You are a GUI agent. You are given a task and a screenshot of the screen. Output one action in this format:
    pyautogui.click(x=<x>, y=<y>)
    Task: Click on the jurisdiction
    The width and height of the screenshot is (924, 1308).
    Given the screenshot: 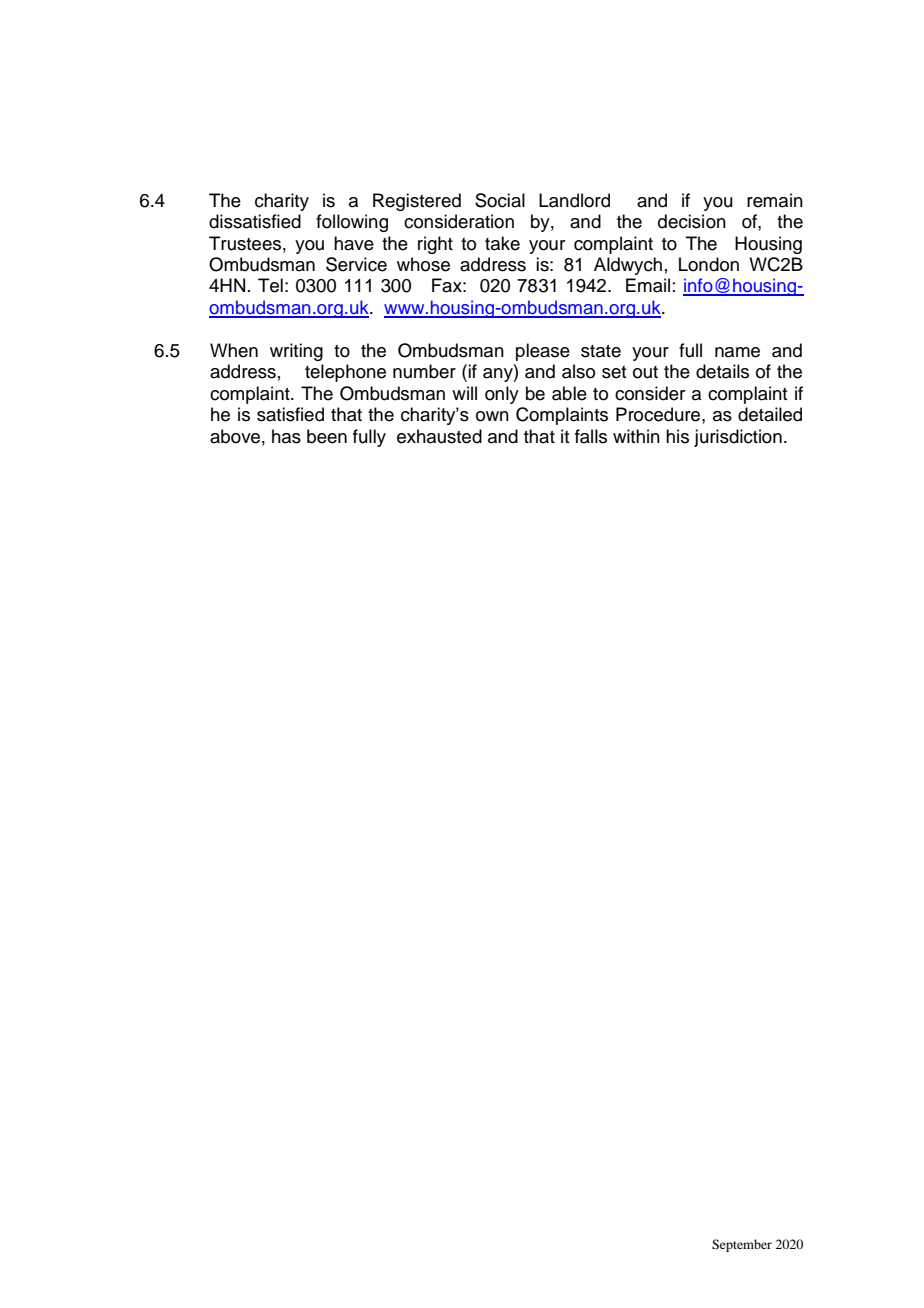 What is the action you would take?
    pyautogui.click(x=738, y=438)
